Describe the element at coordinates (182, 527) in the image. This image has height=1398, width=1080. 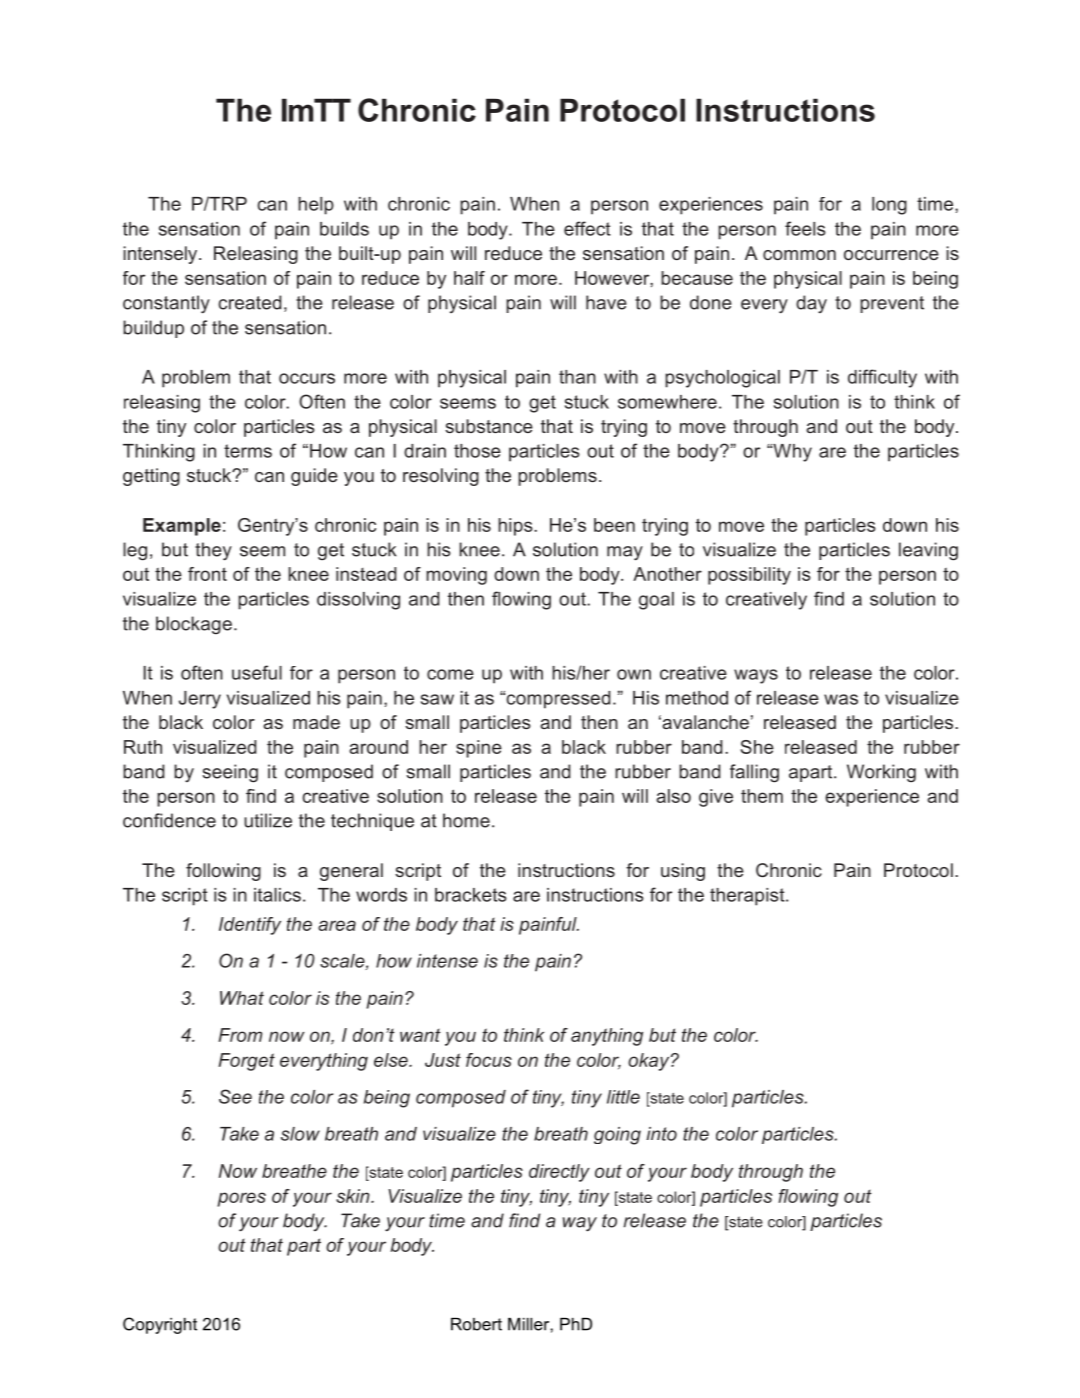
I see `Example` at that location.
